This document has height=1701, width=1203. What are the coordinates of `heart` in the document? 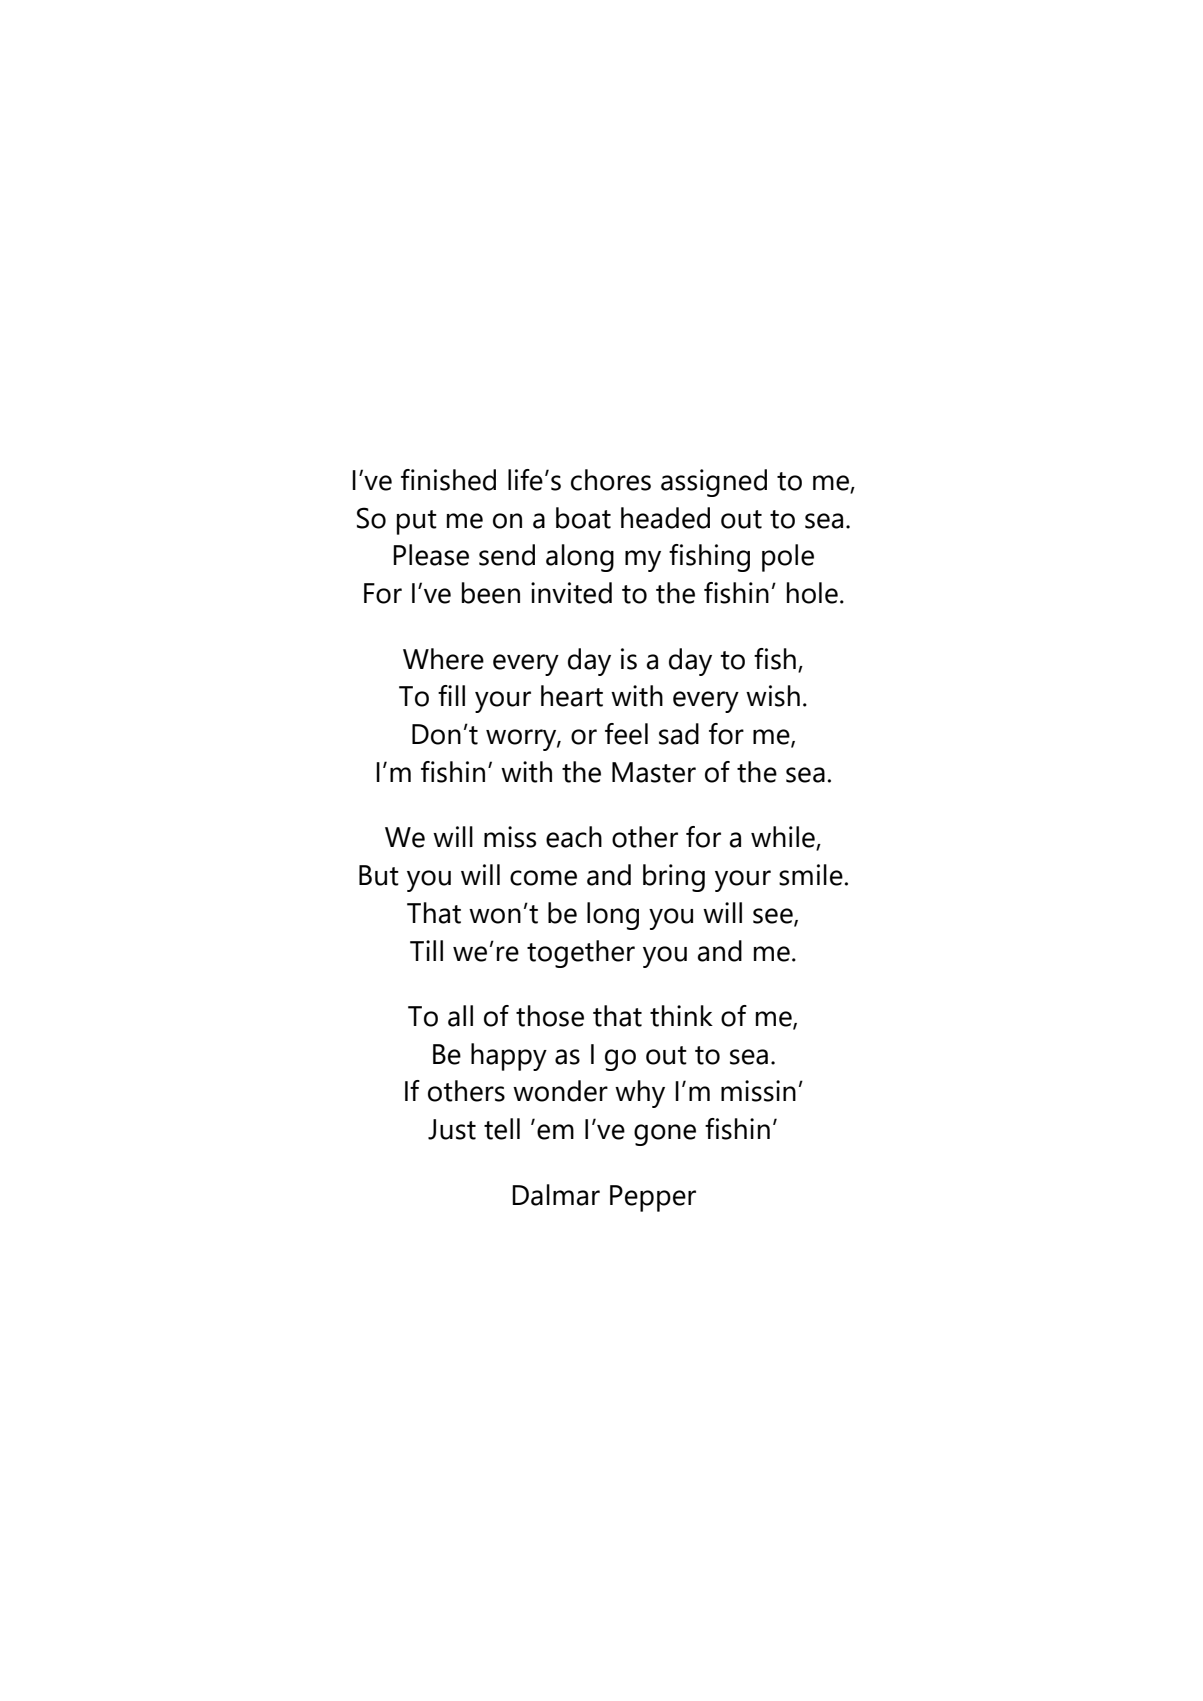 It's located at (572, 696).
